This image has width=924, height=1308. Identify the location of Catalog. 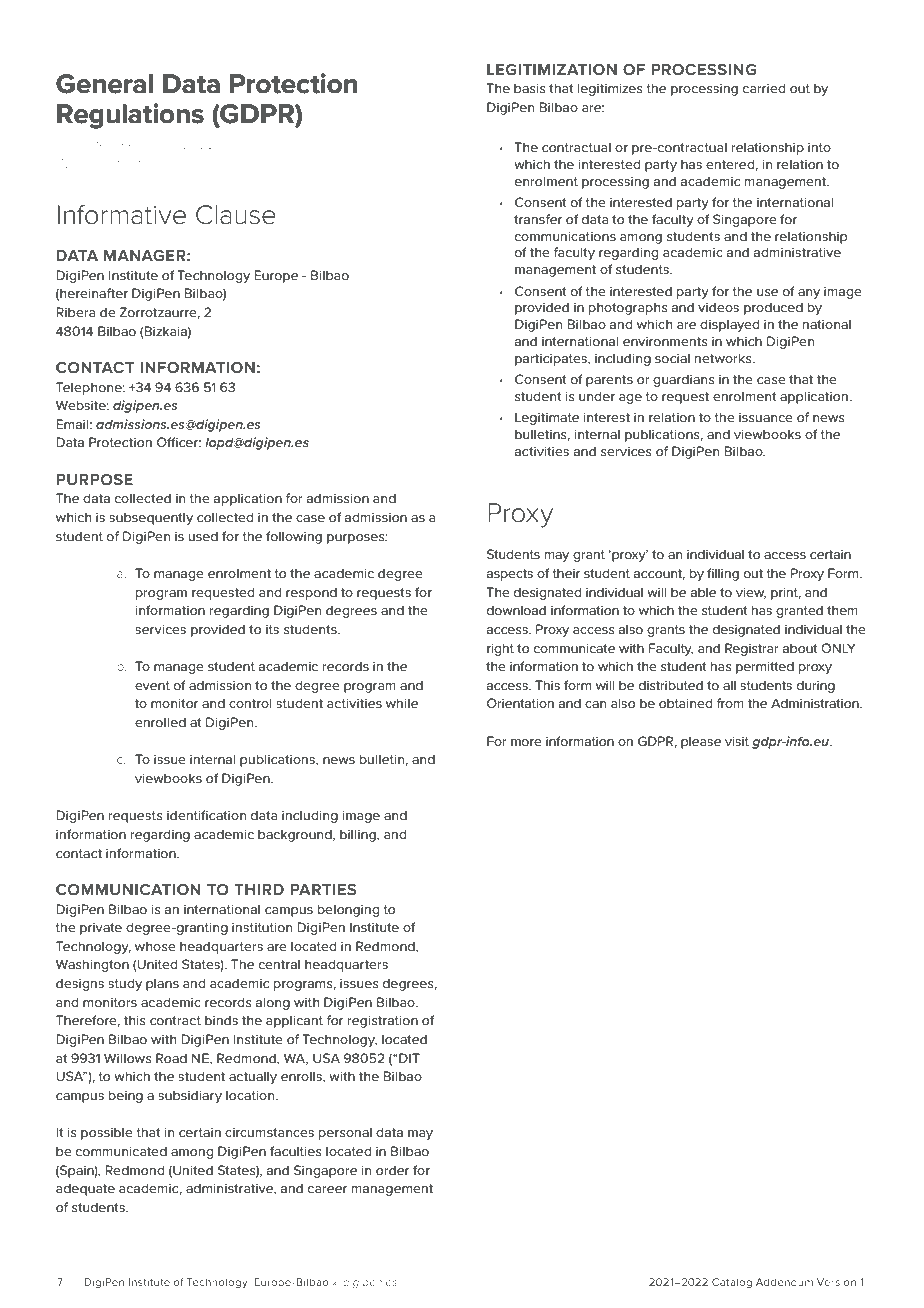
(732, 1283).
